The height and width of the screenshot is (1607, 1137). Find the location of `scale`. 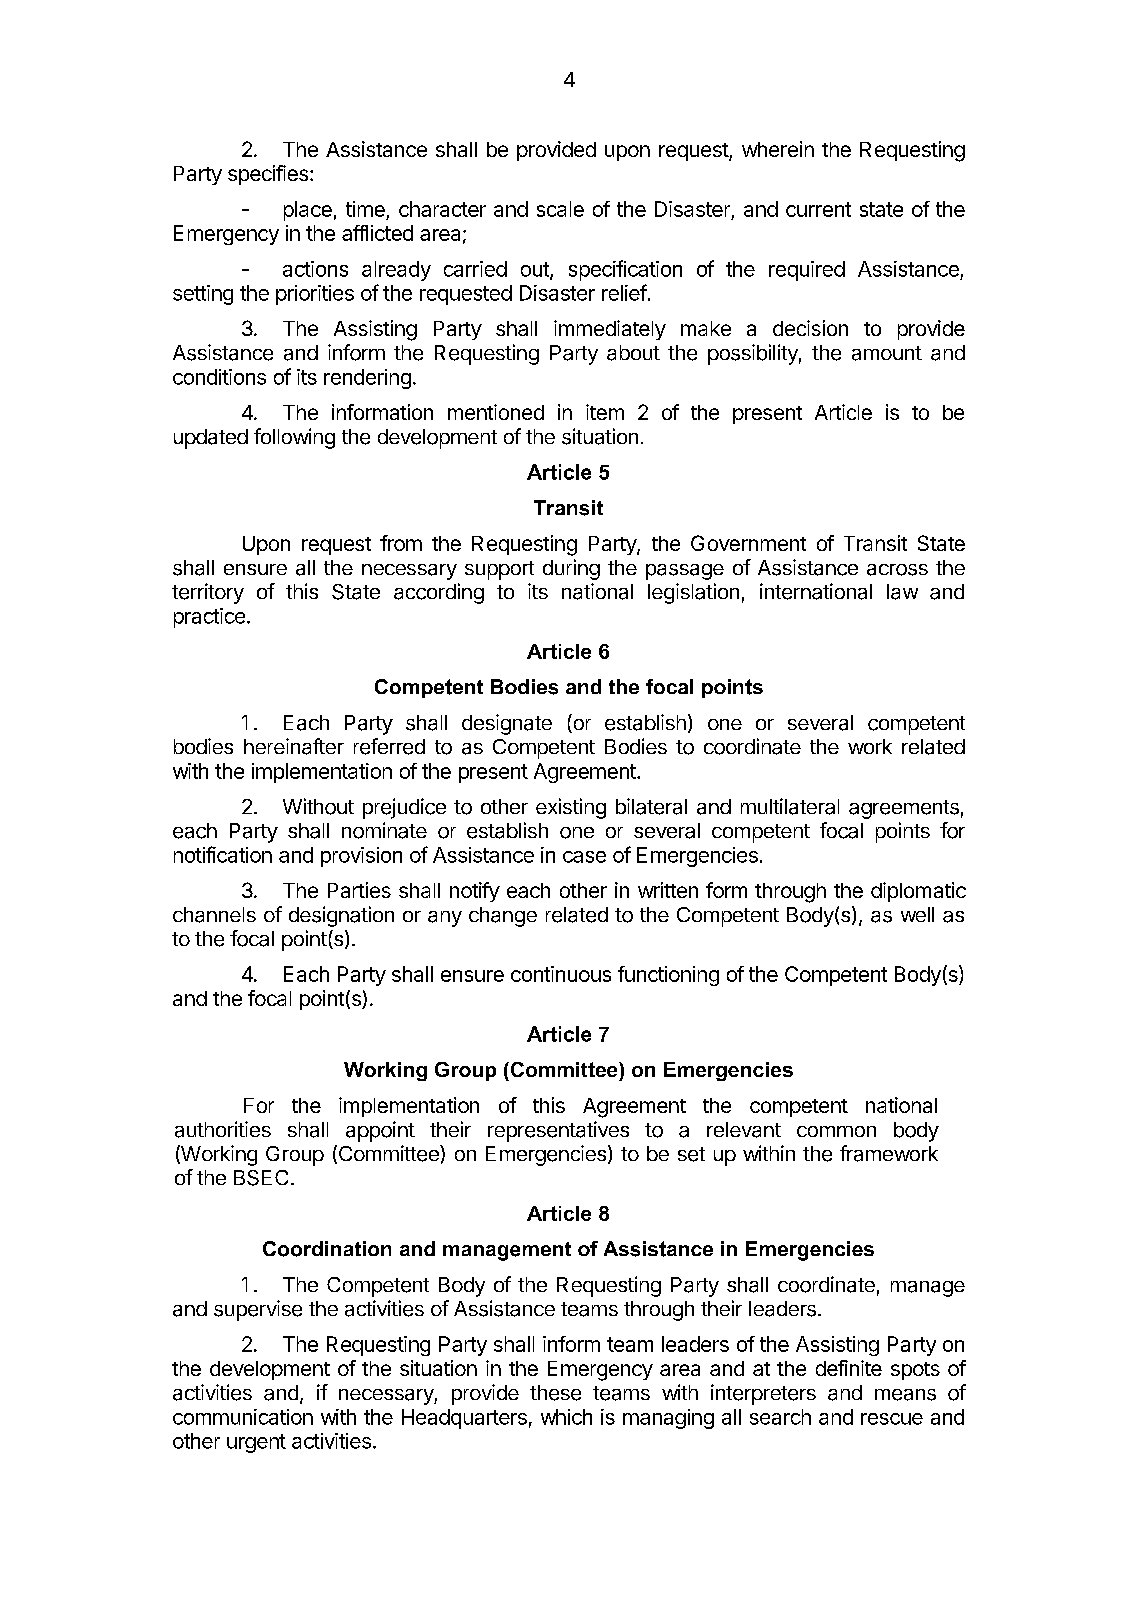

scale is located at coordinates (560, 209).
